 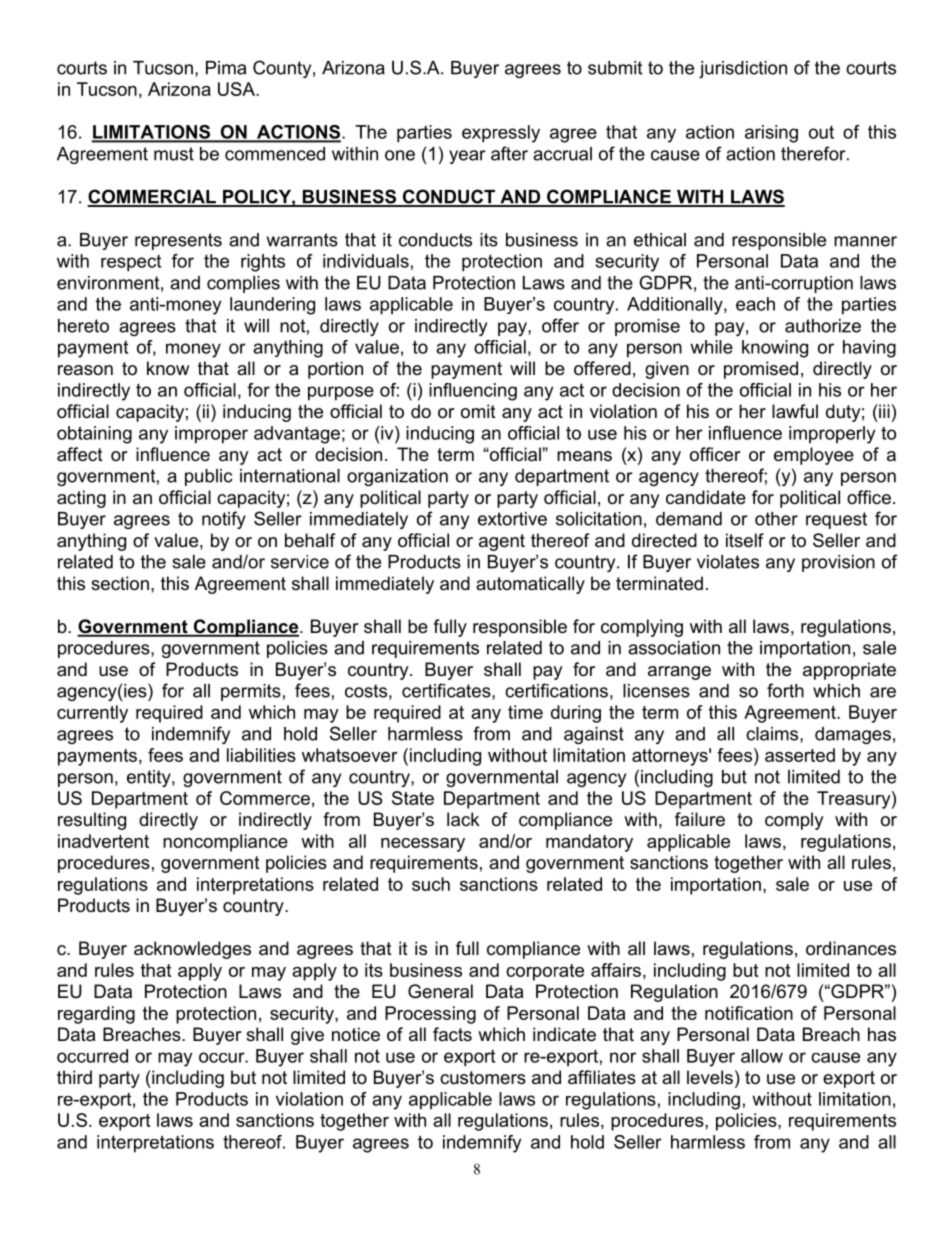 I want to click on facts, so click(x=452, y=1034).
